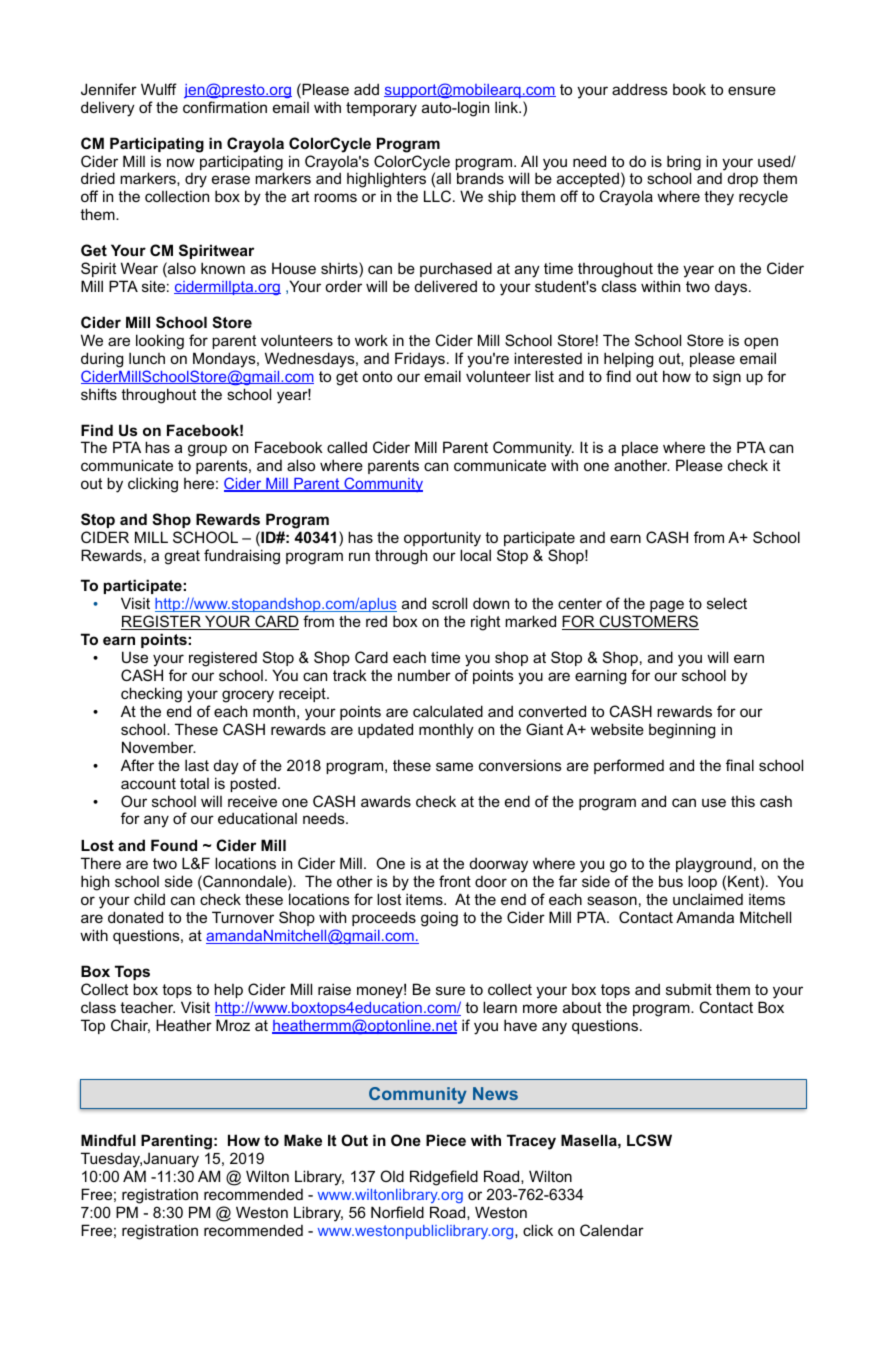  What do you see at coordinates (684, 164) in the image?
I see `bring` at bounding box center [684, 164].
